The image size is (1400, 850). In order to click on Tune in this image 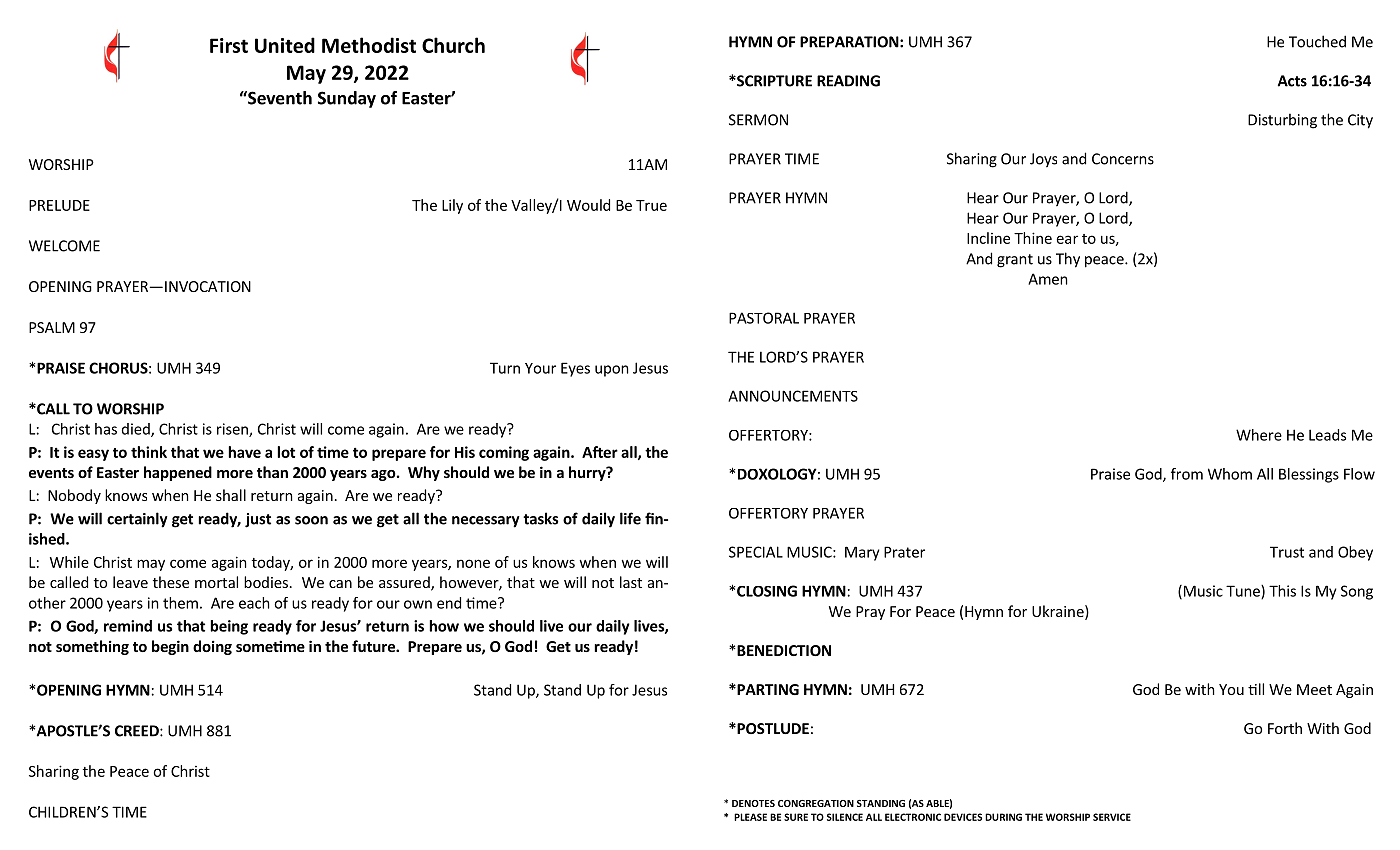, I will do `click(1244, 592)`.
